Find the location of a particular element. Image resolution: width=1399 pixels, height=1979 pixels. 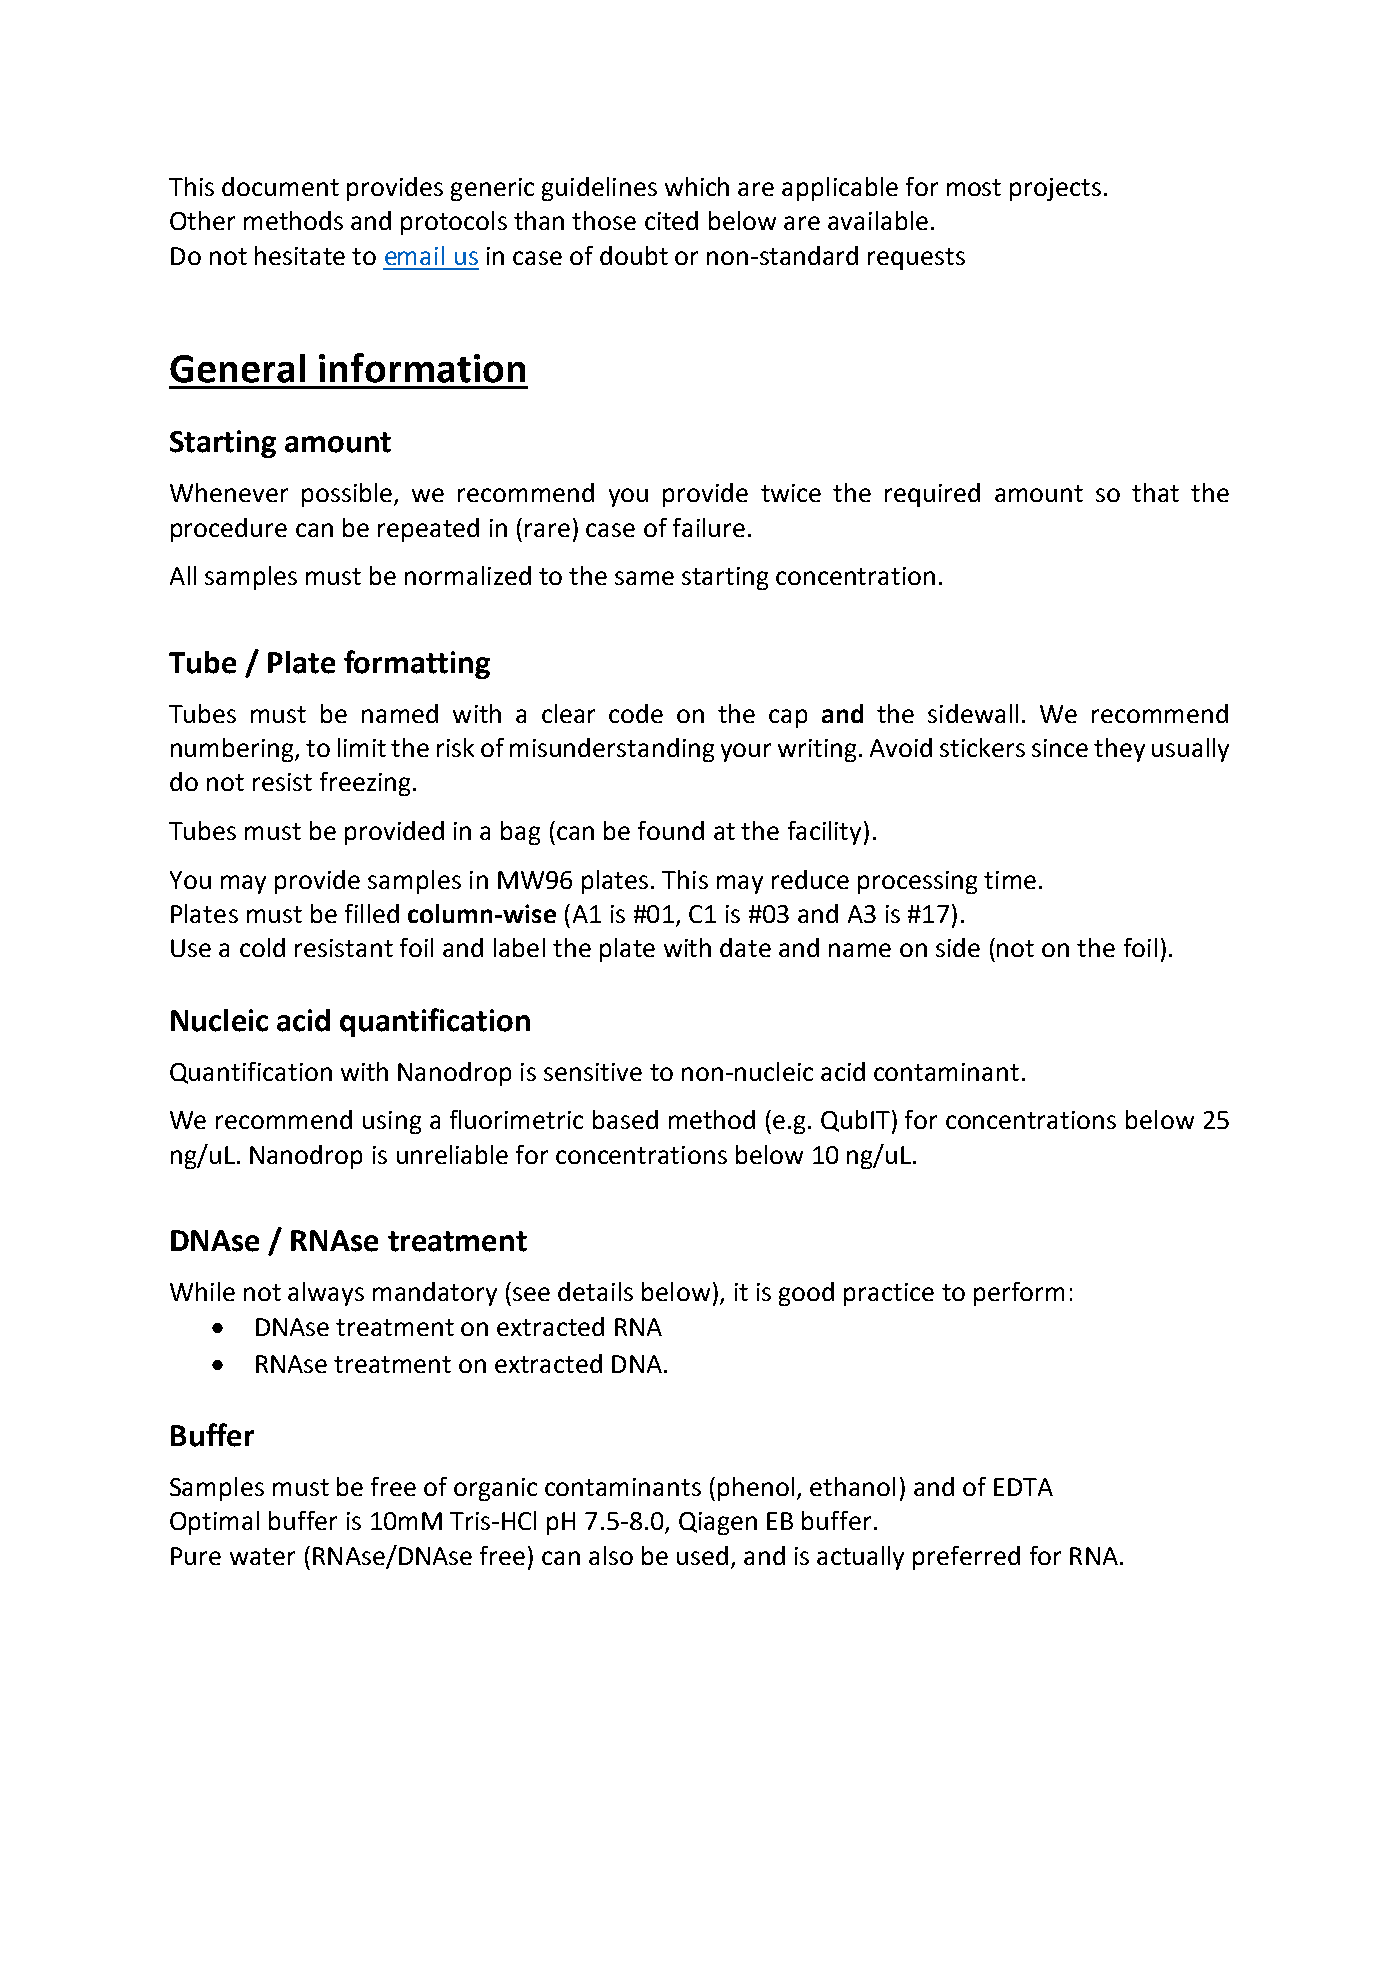

used is located at coordinates (702, 1555).
